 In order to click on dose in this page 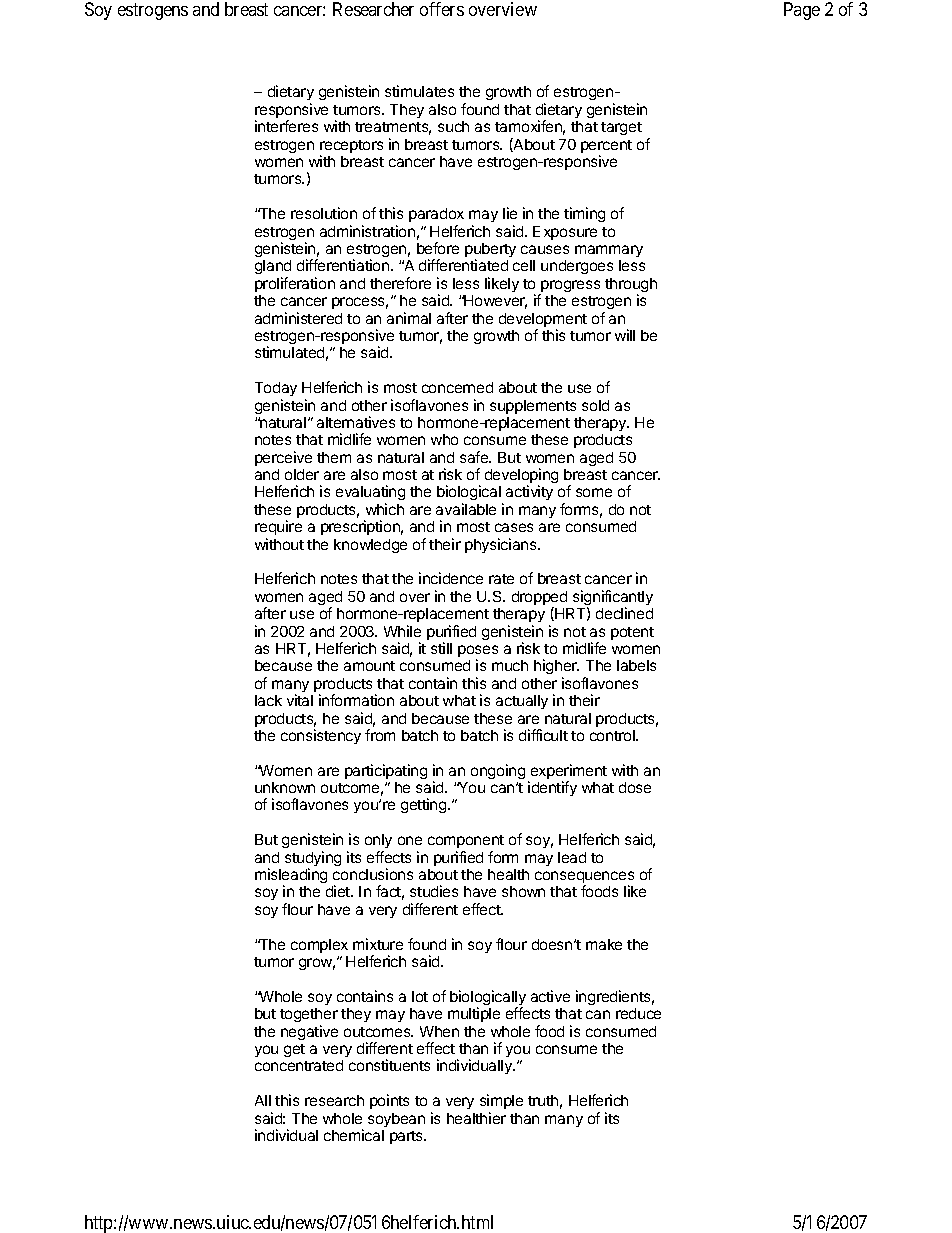, I will do `click(635, 787)`.
